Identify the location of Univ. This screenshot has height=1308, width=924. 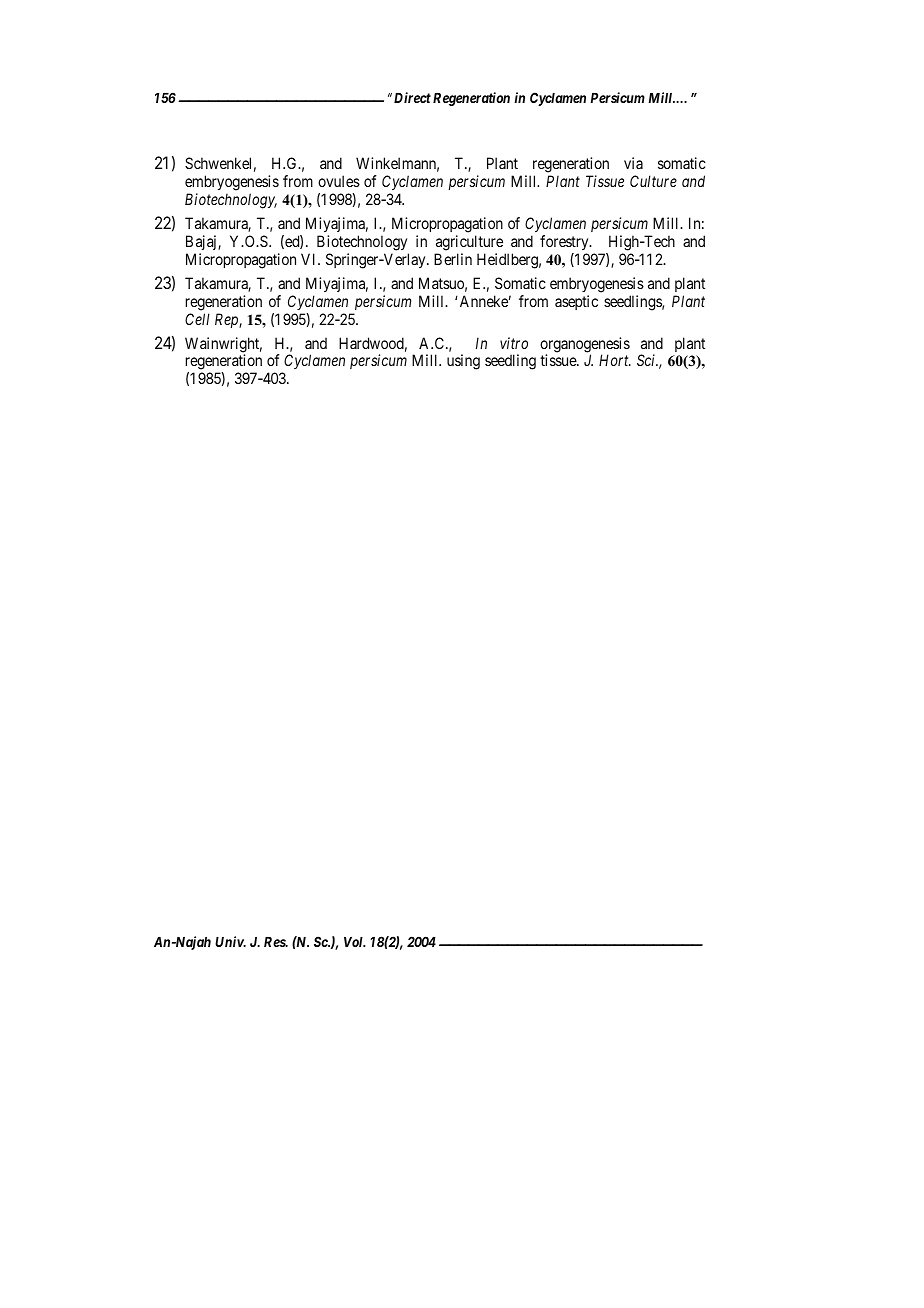
(230, 941).
